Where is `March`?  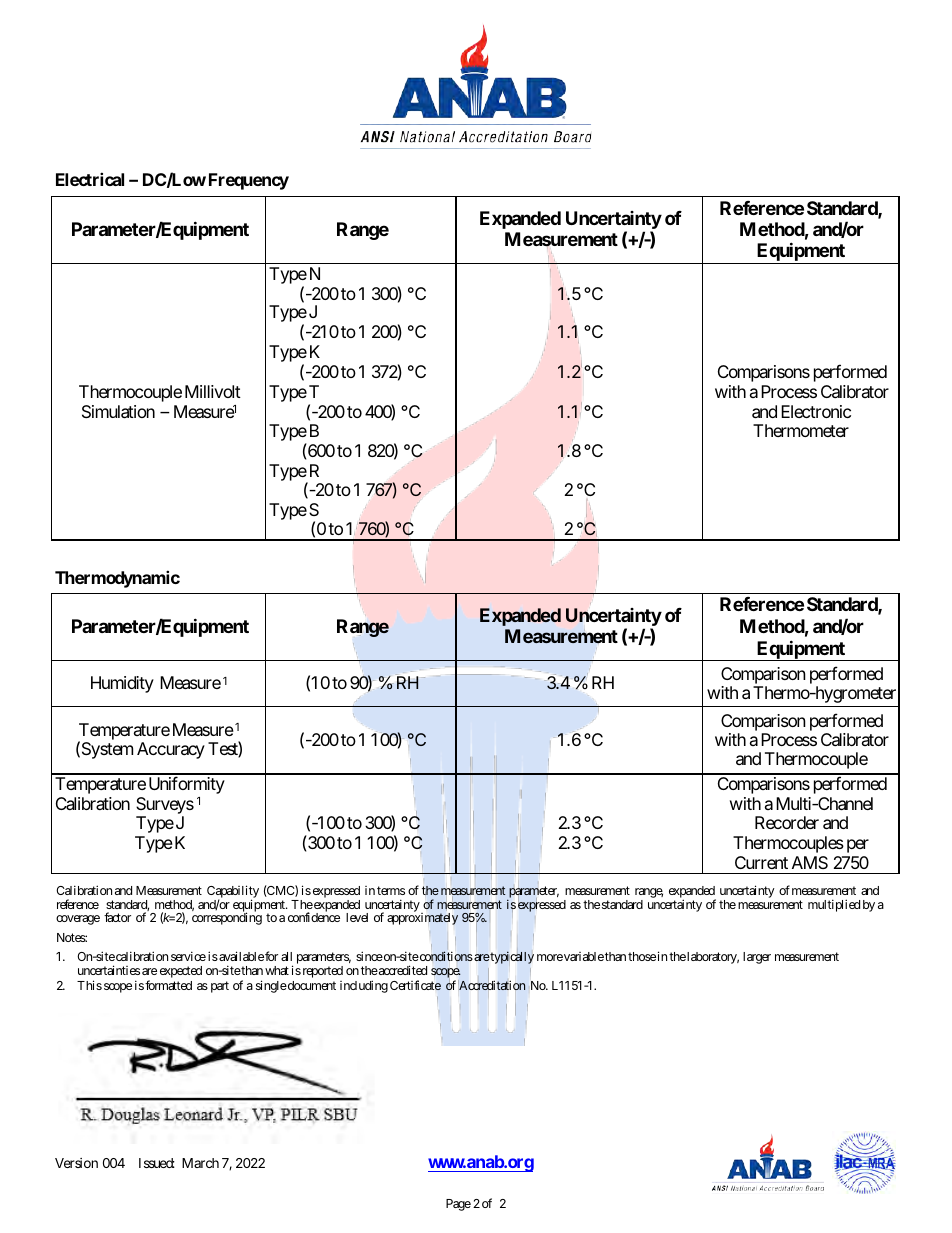 March is located at coordinates (200, 1163).
